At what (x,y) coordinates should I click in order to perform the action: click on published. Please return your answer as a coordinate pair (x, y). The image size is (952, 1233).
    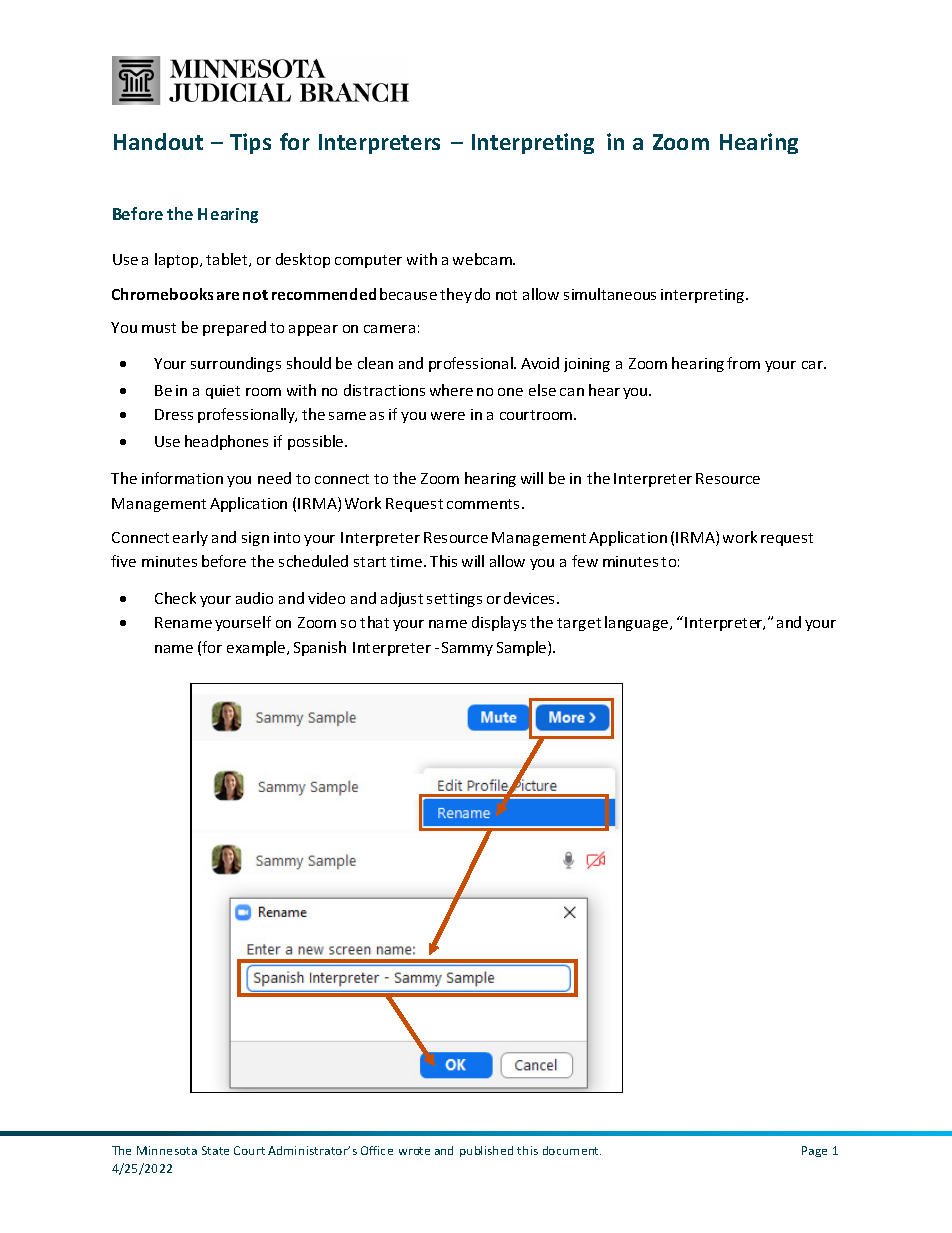
    Looking at the image, I should click on (486, 1151).
